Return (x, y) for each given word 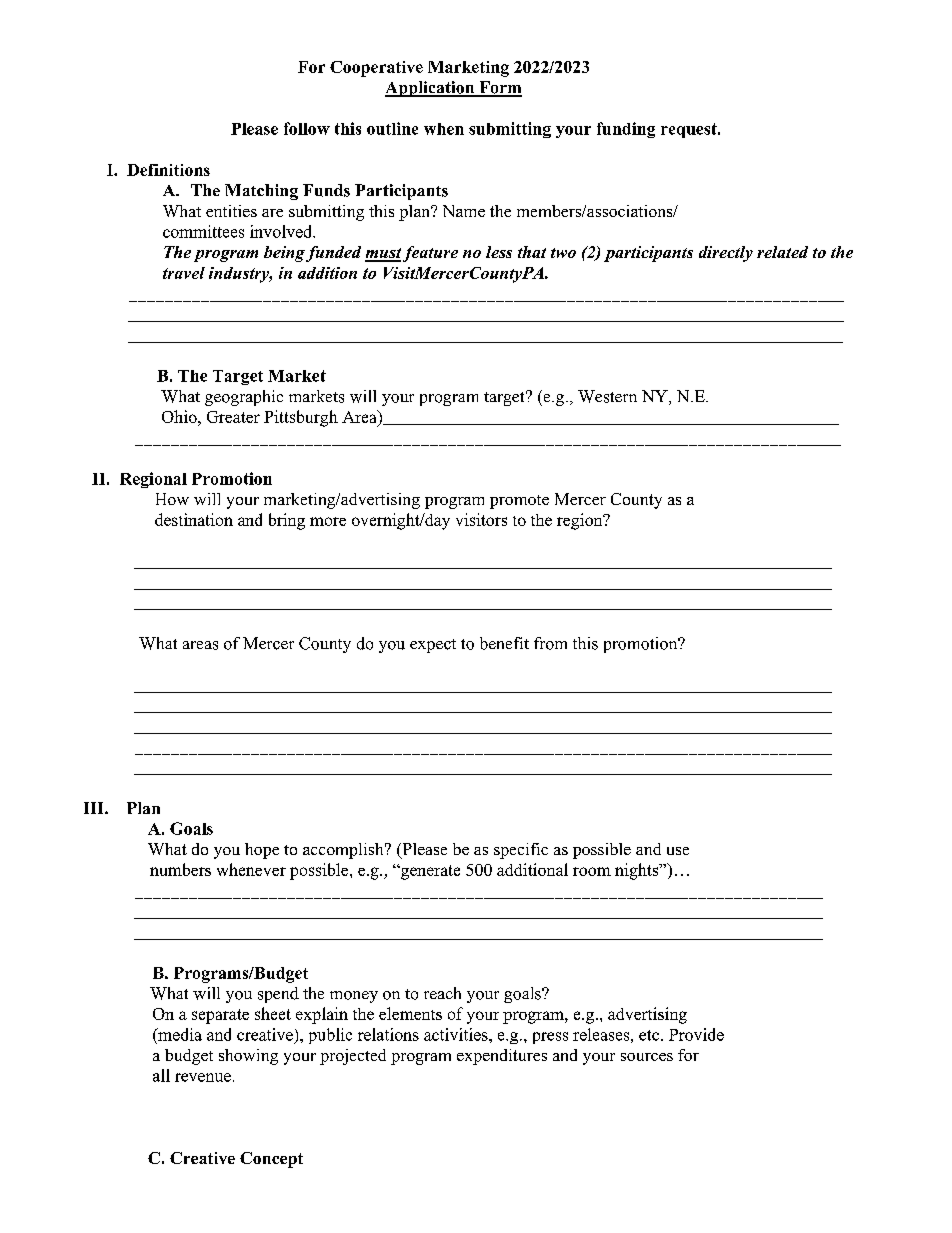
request (690, 130)
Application (431, 89)
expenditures (502, 1057)
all (161, 1075)
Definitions (168, 170)
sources (647, 1057)
